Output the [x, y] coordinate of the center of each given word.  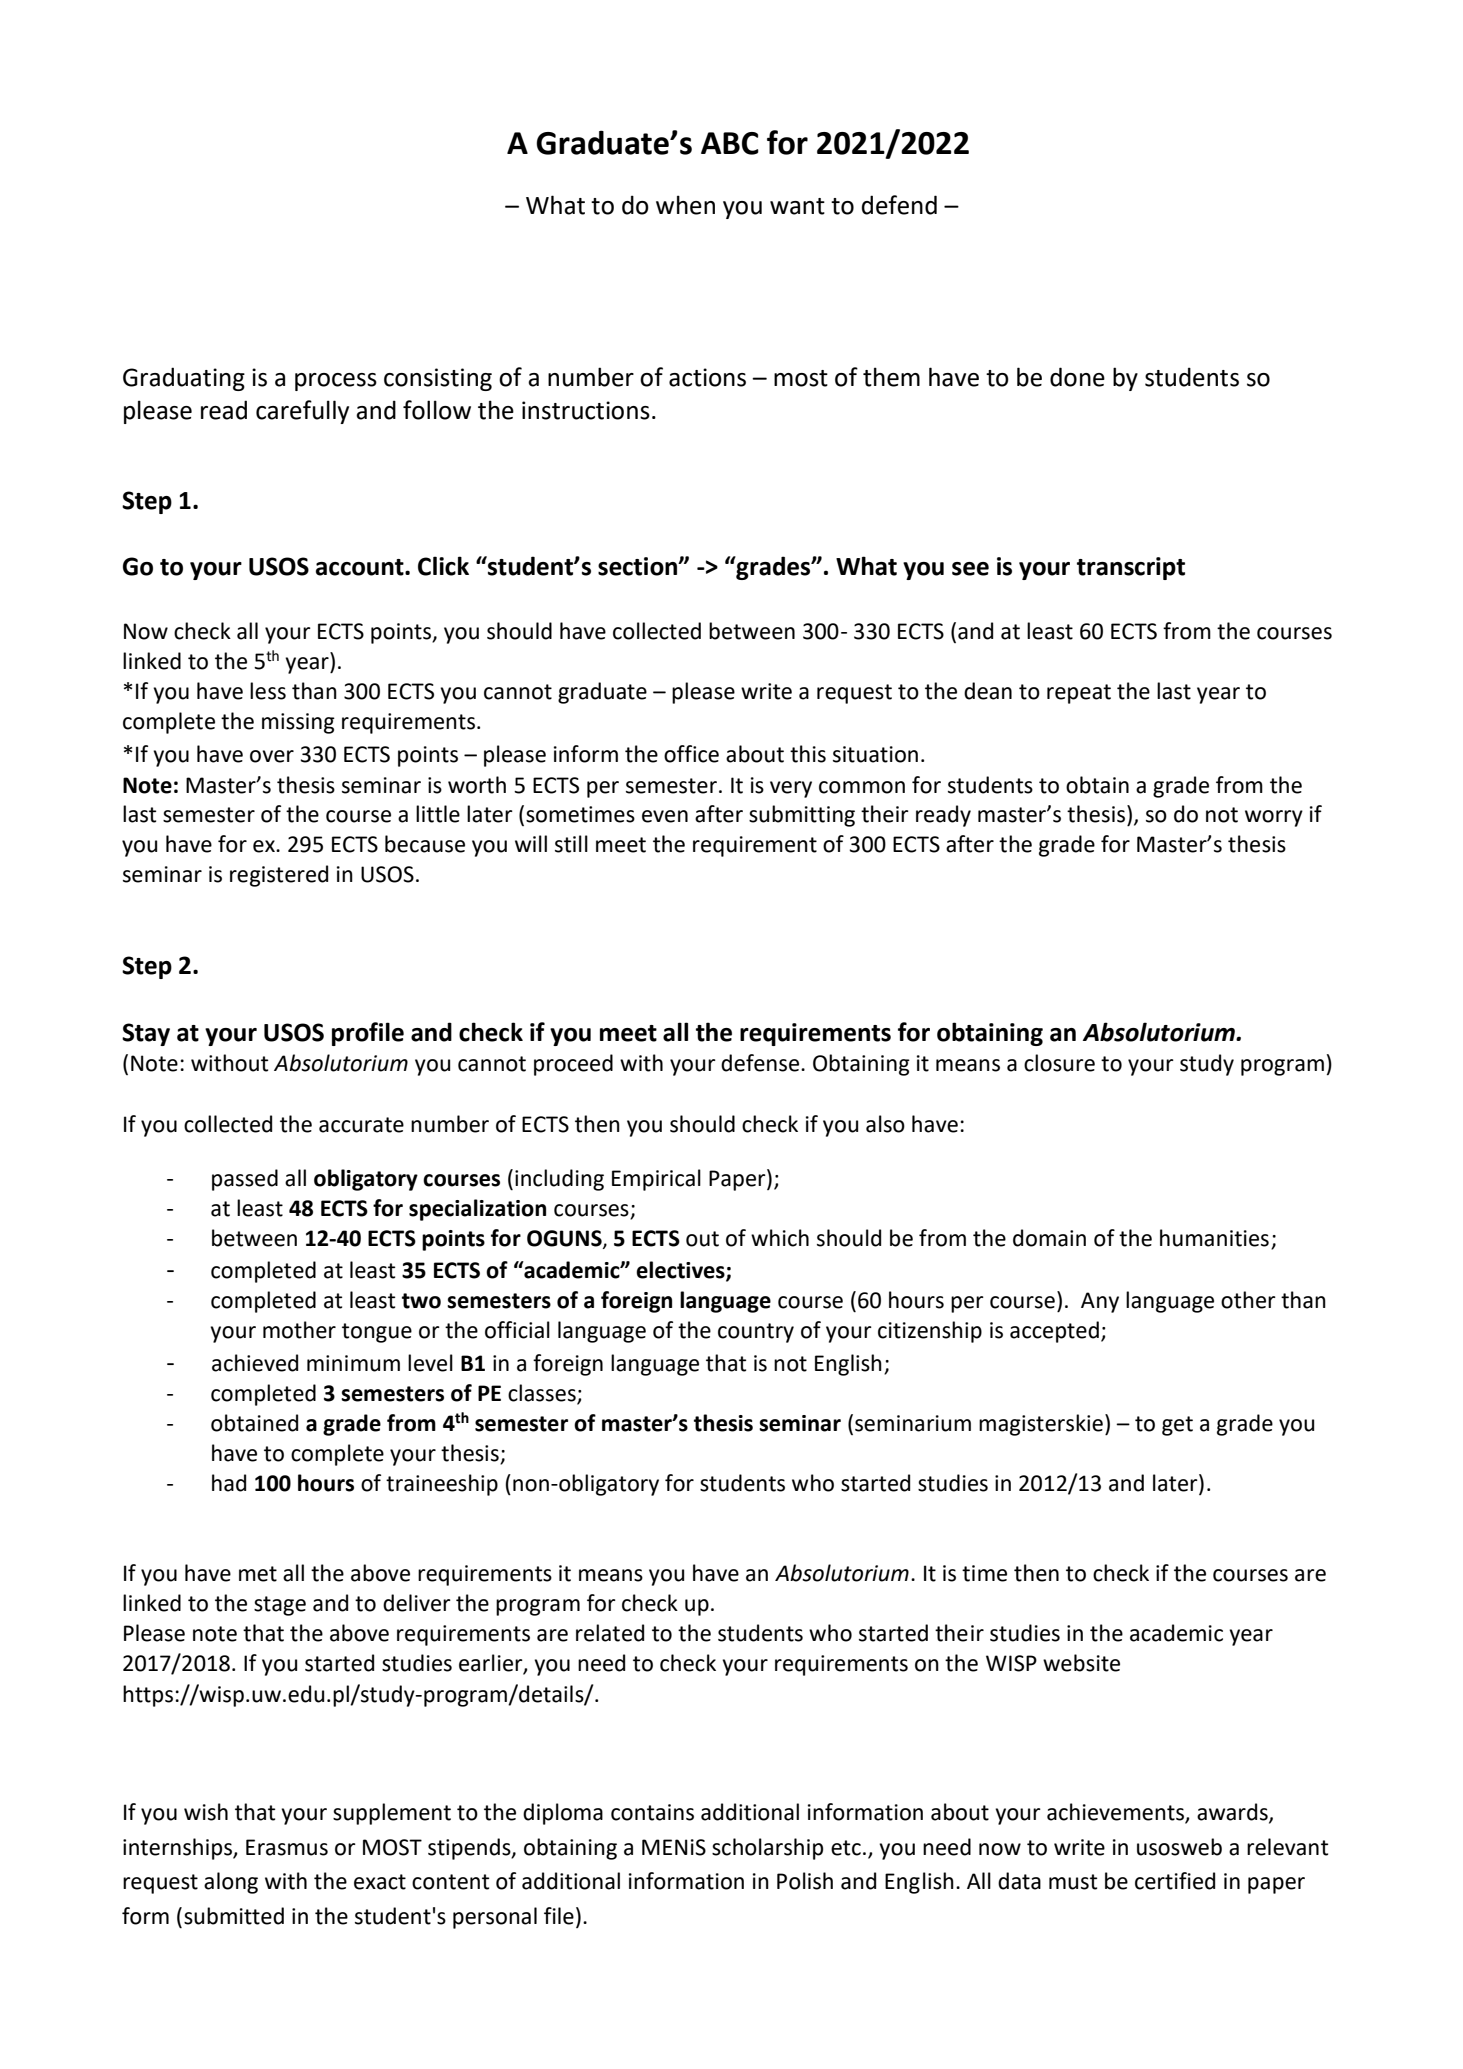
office [691, 754]
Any [1100, 1302]
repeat [1079, 694]
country [756, 1333]
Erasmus [287, 1847]
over [272, 756]
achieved [255, 1363]
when [685, 205]
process [336, 382]
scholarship [767, 1849]
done [1077, 377]
